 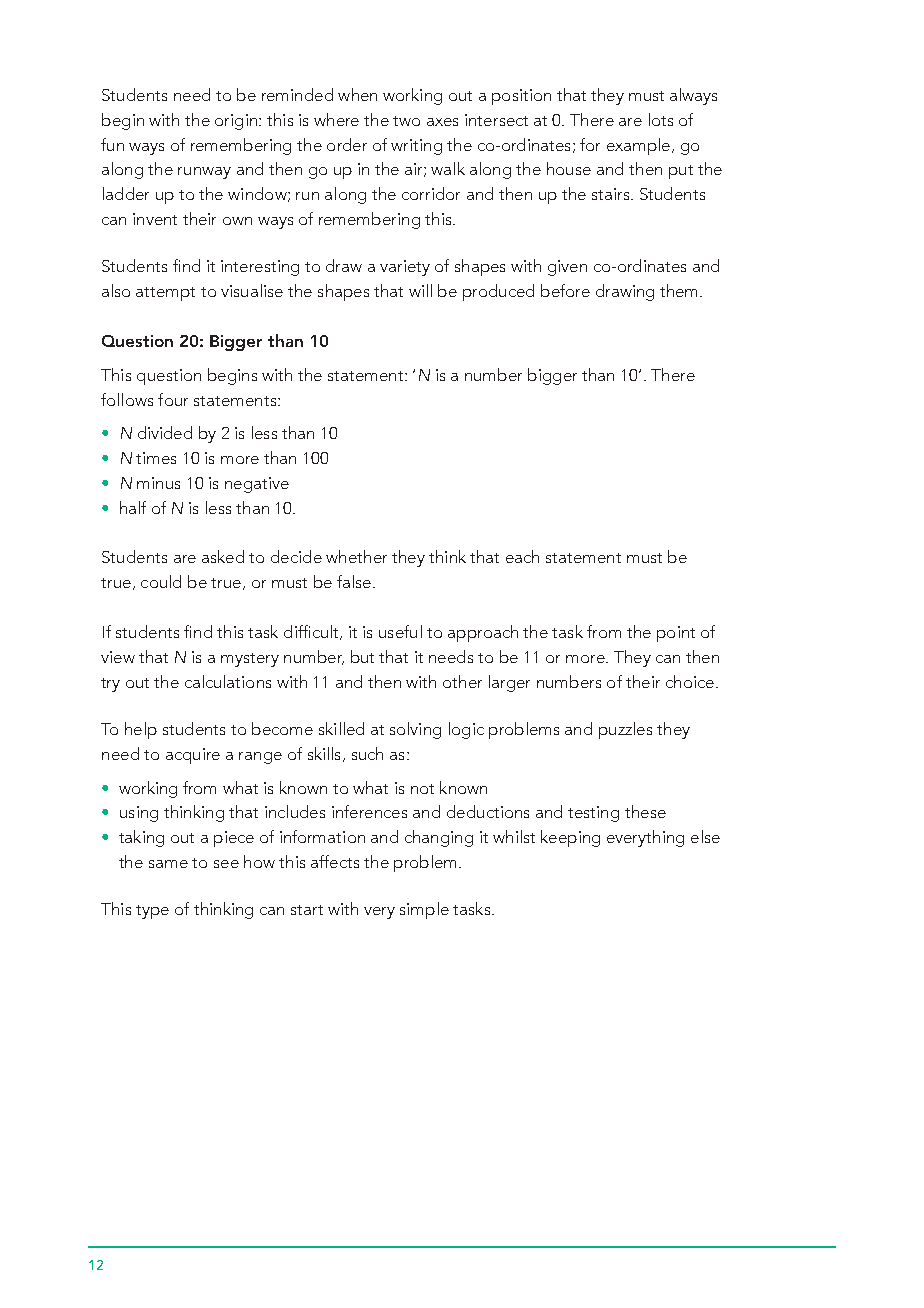 What do you see at coordinates (356, 556) in the screenshot?
I see `whether` at bounding box center [356, 556].
